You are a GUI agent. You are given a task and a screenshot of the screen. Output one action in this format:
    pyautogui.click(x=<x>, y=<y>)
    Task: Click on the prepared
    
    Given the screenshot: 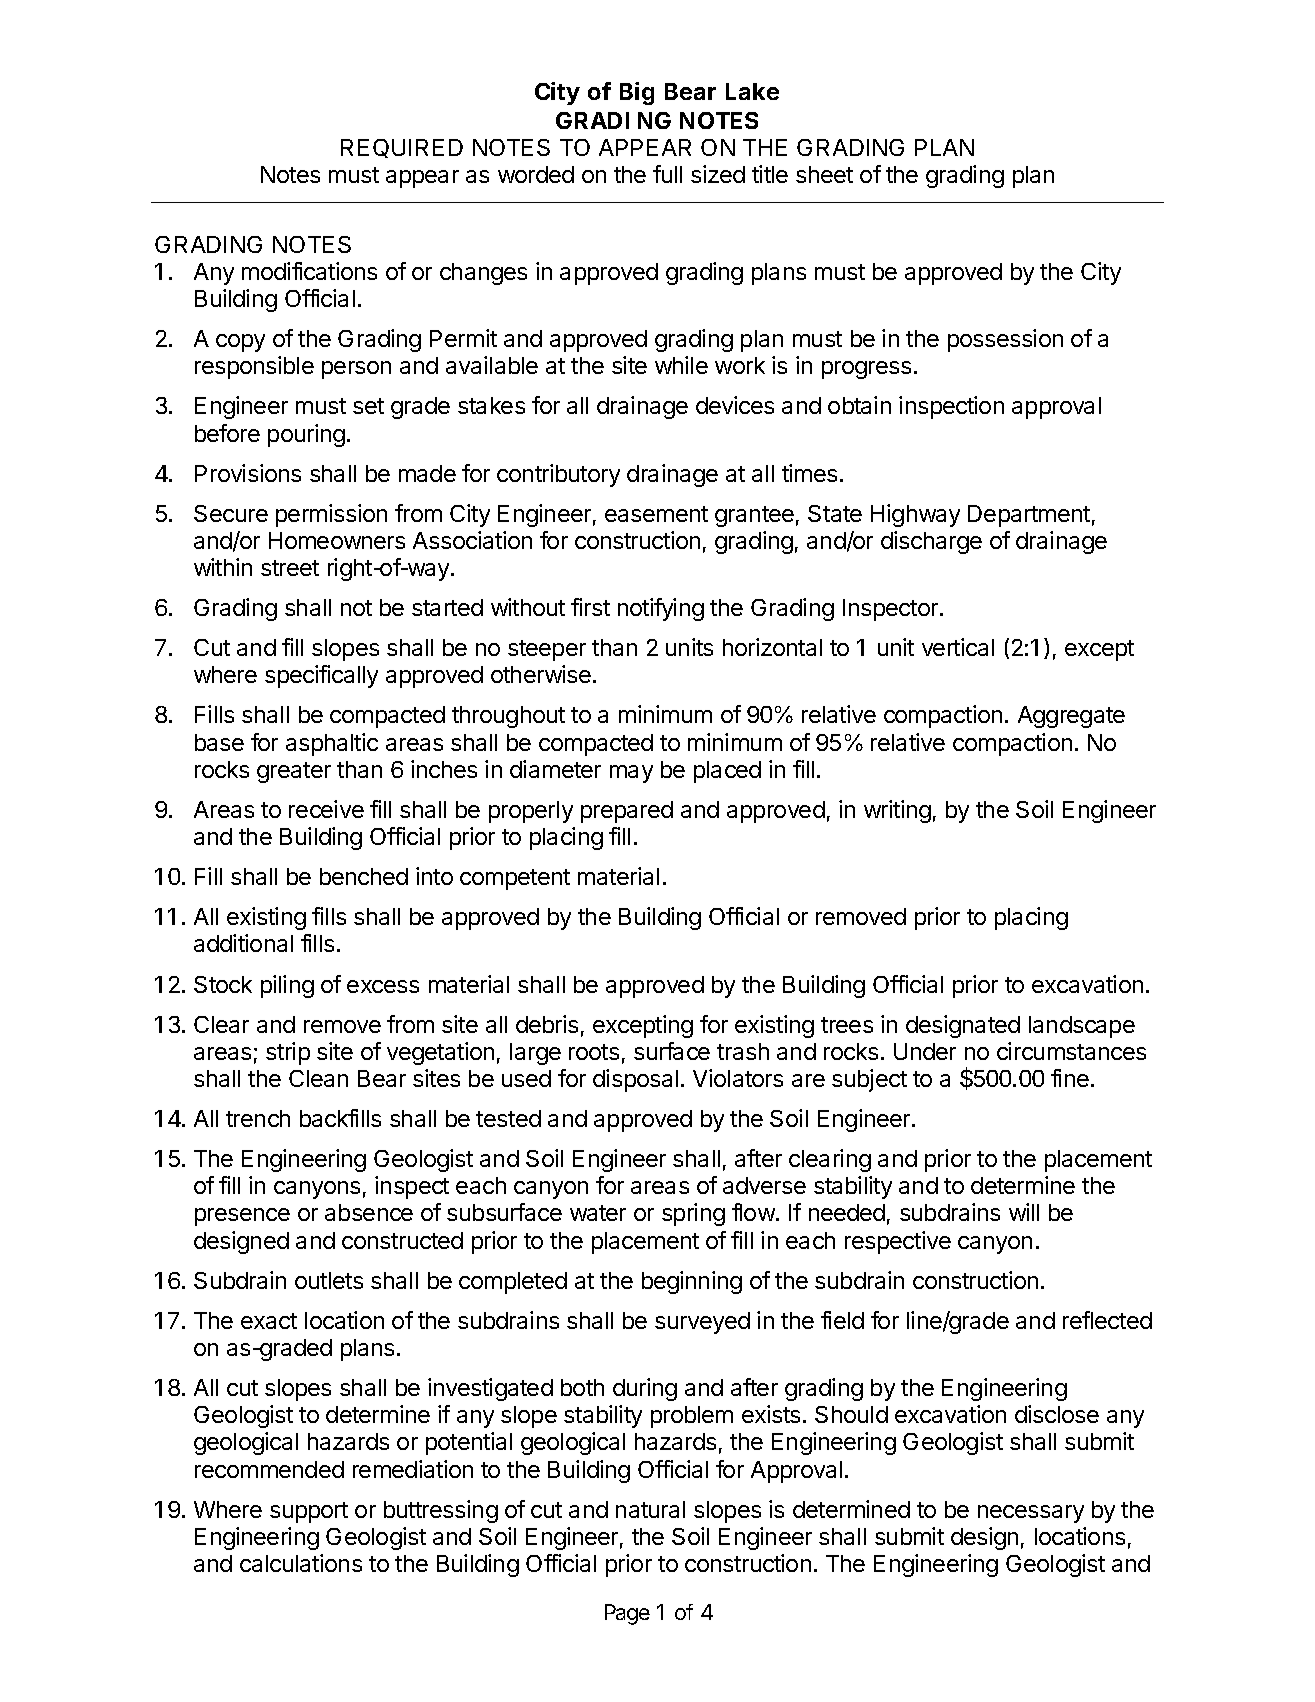 What is the action you would take?
    pyautogui.click(x=627, y=812)
